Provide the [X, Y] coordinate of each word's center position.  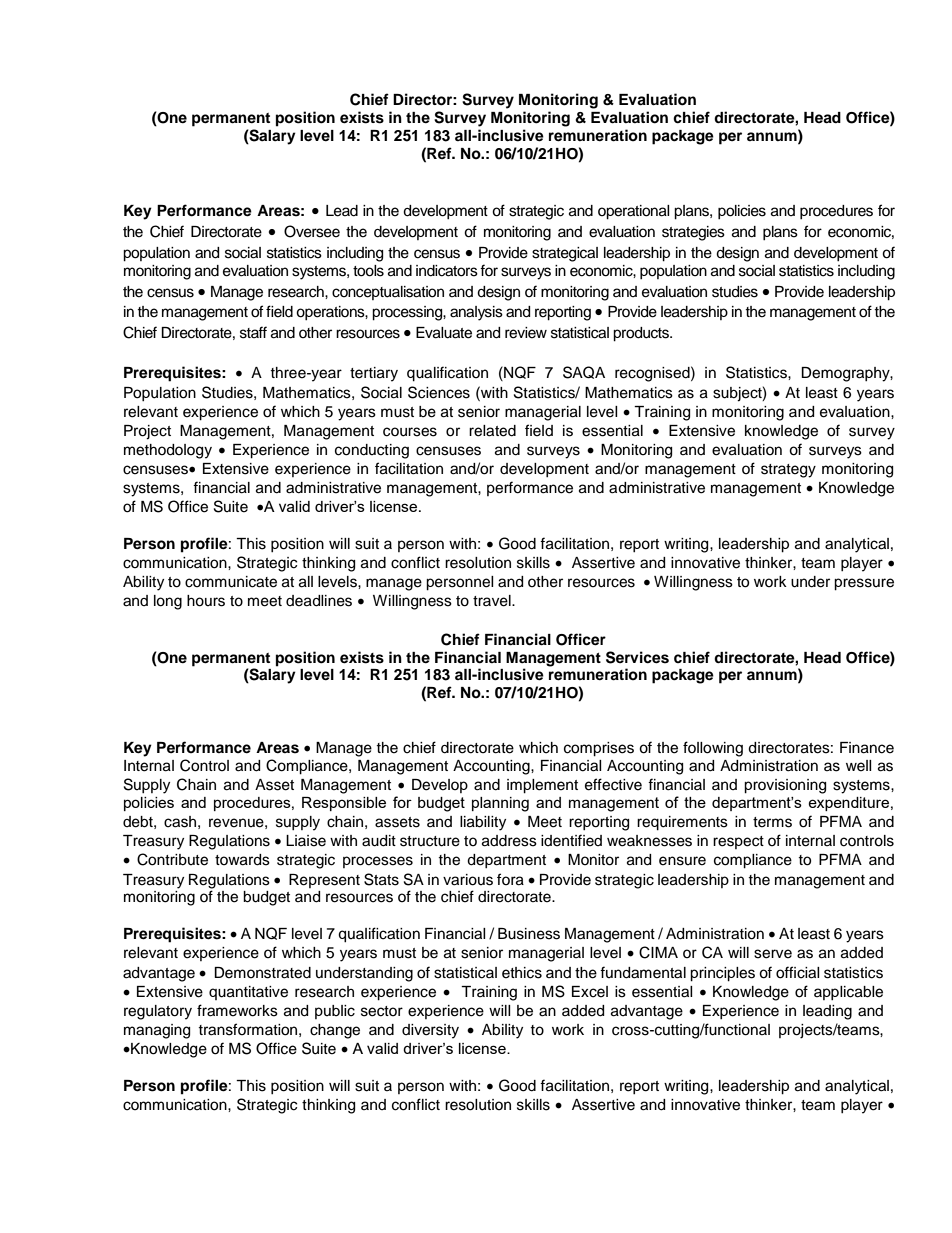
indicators [447, 271]
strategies [693, 233]
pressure [864, 584]
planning [500, 804]
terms [772, 822]
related [492, 431]
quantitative [248, 993]
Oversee [312, 231]
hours [206, 601]
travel [493, 601]
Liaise [306, 841]
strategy [788, 471]
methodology [168, 451]
